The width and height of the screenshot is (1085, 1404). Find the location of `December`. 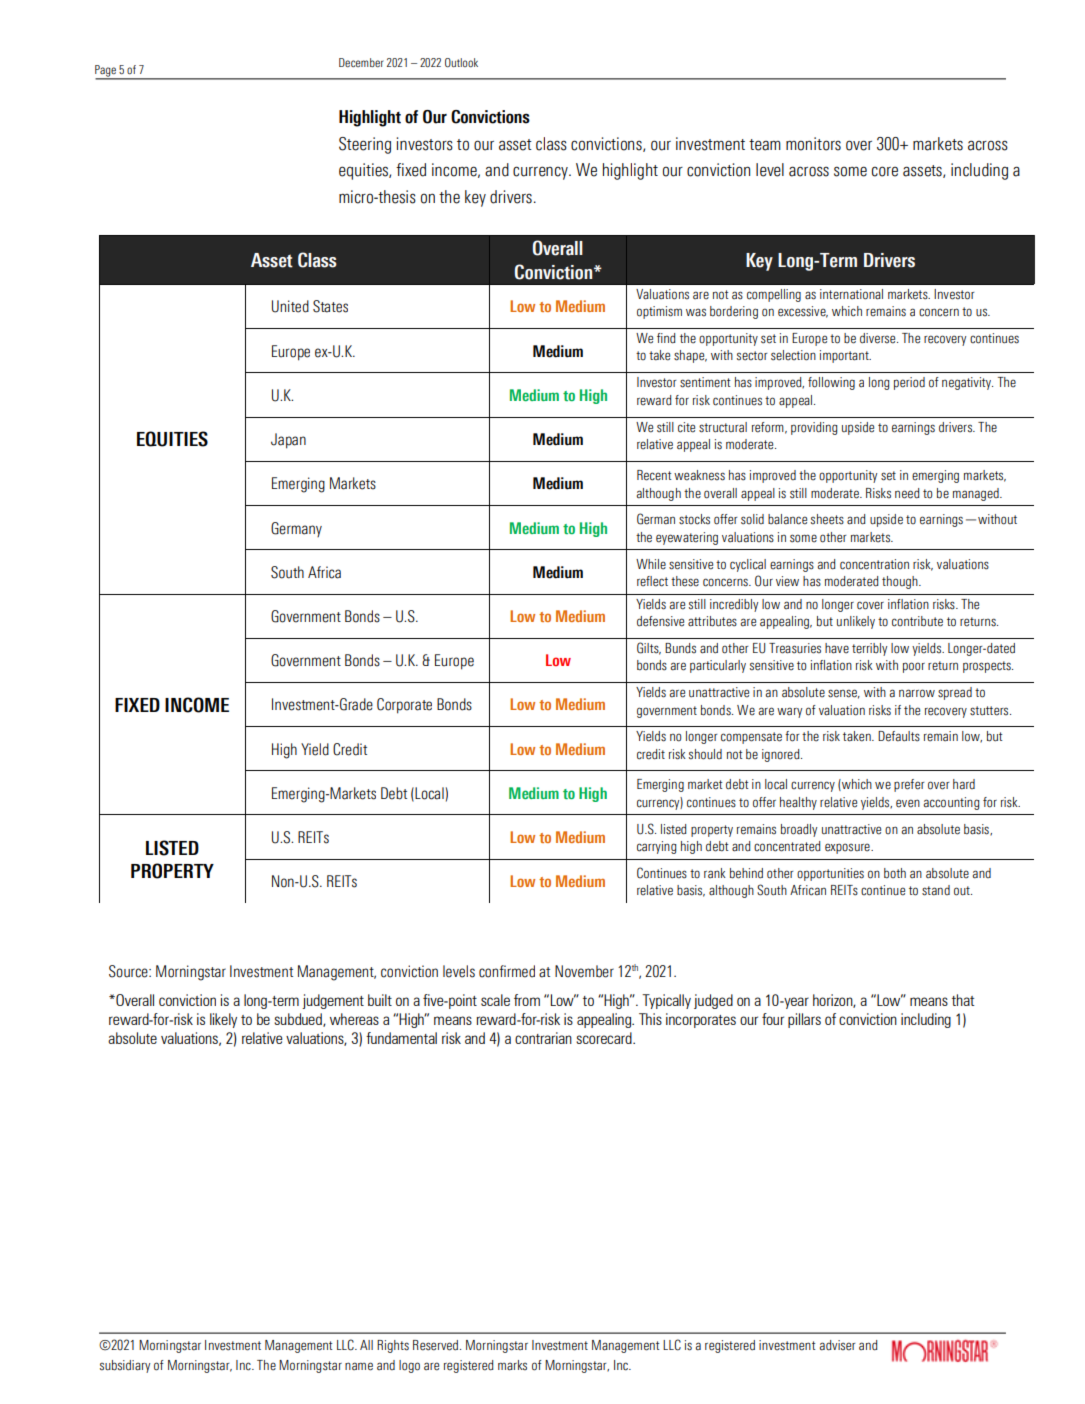

December is located at coordinates (361, 62).
